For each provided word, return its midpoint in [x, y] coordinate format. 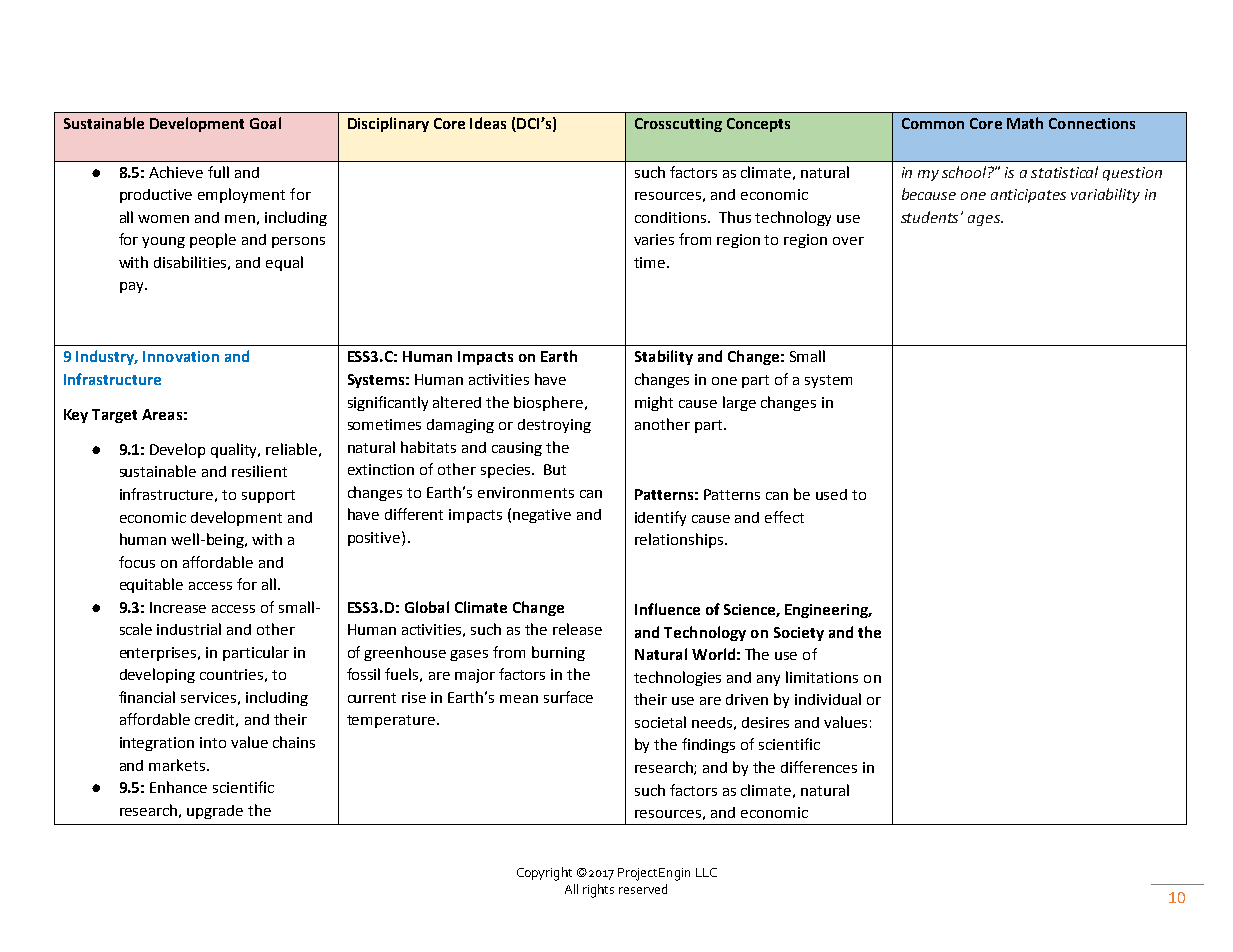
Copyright [544, 874]
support [268, 496]
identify [660, 518]
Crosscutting [678, 125]
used [831, 494]
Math [1025, 123]
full [218, 172]
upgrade [215, 812]
